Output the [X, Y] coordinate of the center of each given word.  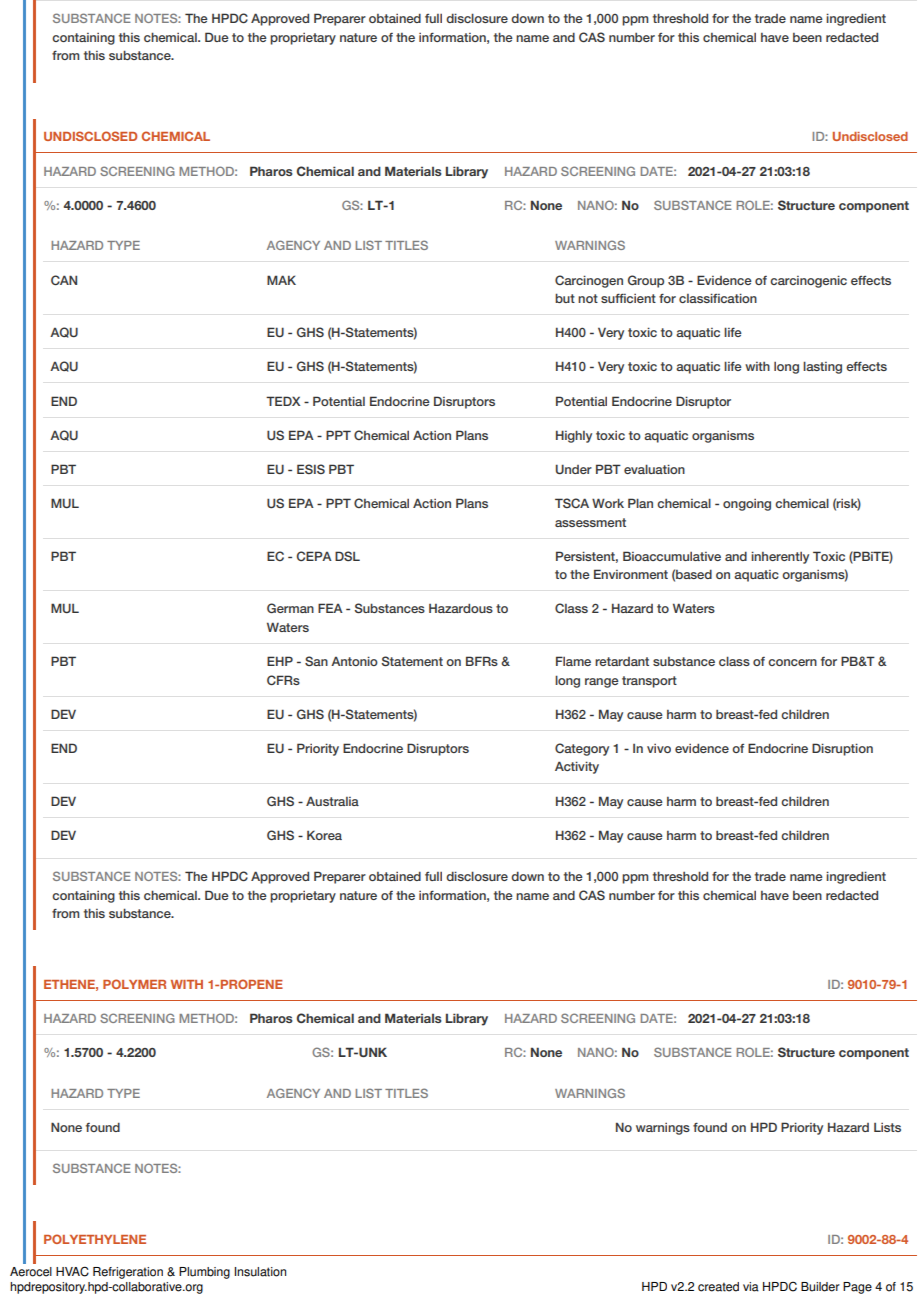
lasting [822, 367]
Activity [577, 767]
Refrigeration [128, 1273]
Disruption [842, 749]
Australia [332, 801]
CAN [64, 280]
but [565, 298]
